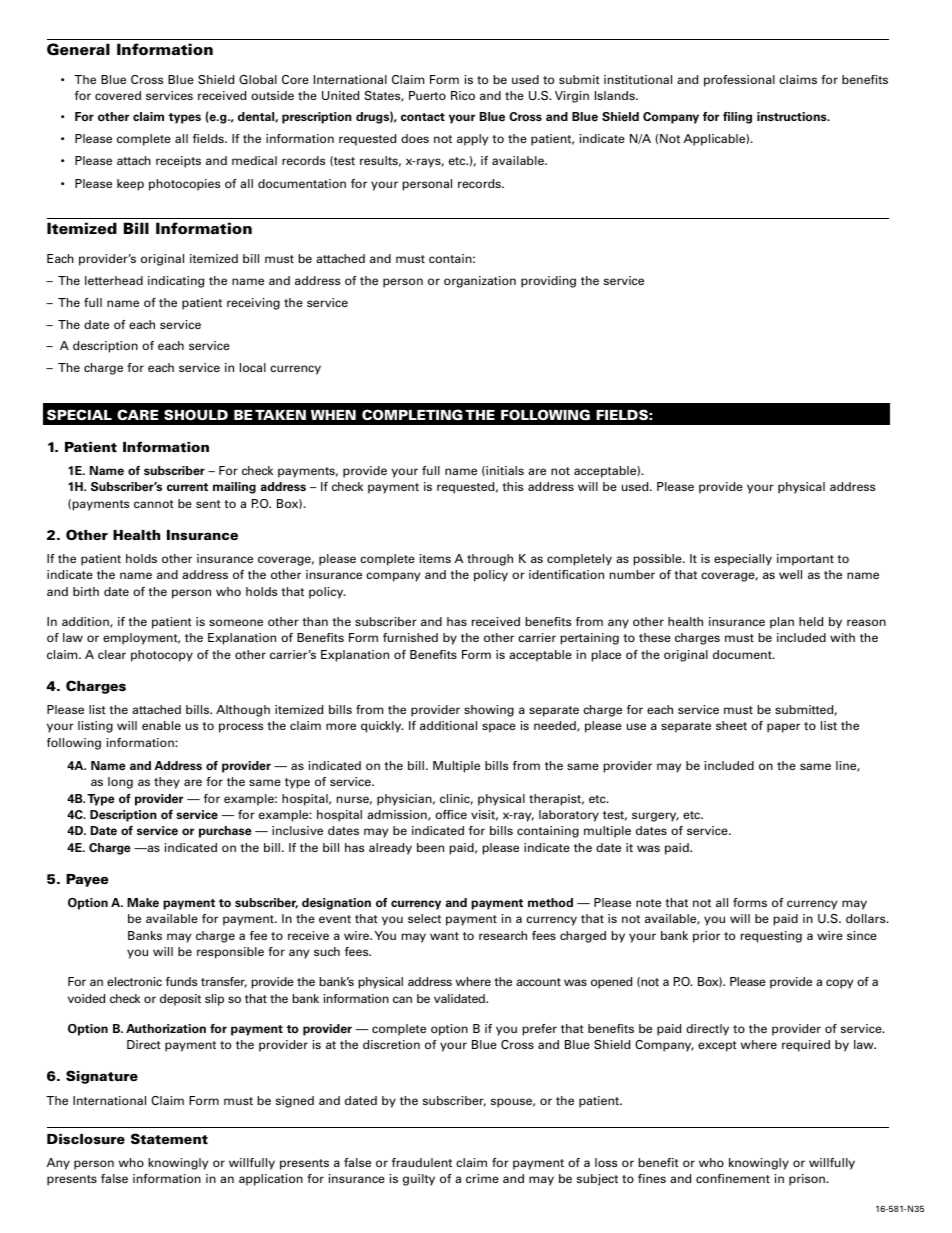 The height and width of the screenshot is (1233, 952). I want to click on they, so click(167, 783).
